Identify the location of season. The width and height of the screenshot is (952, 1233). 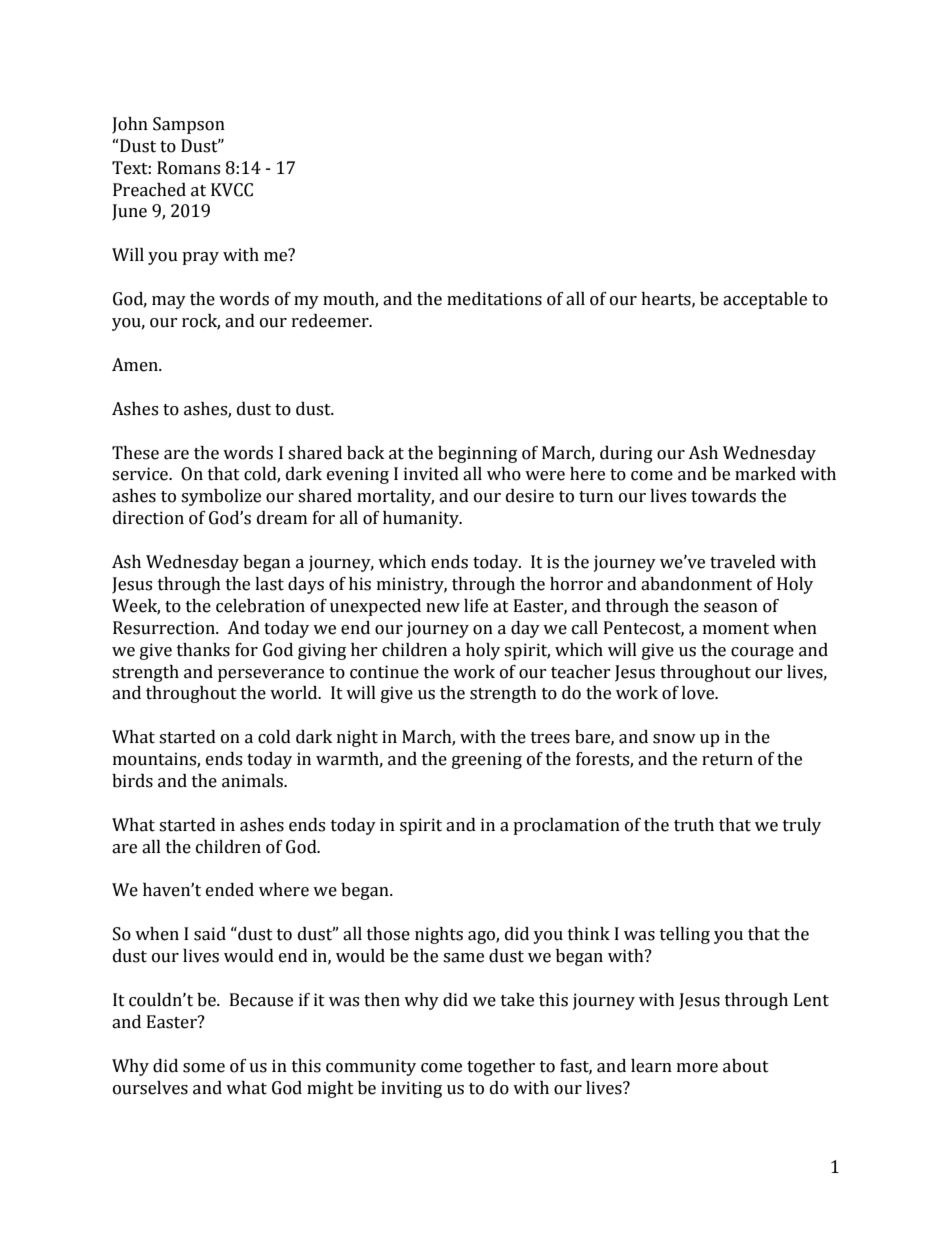
(731, 608).
